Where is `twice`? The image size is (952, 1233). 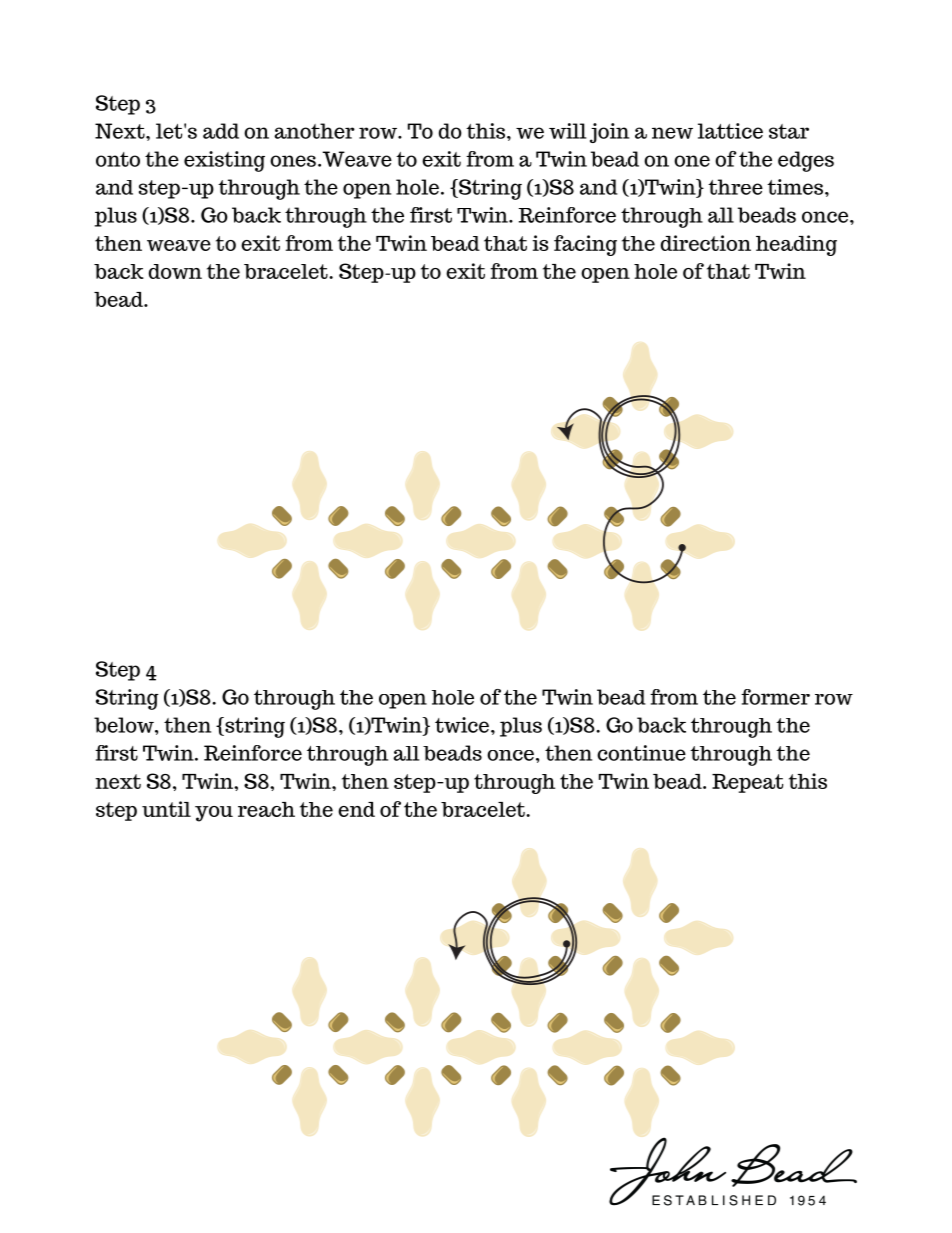
twice is located at coordinates (462, 725).
